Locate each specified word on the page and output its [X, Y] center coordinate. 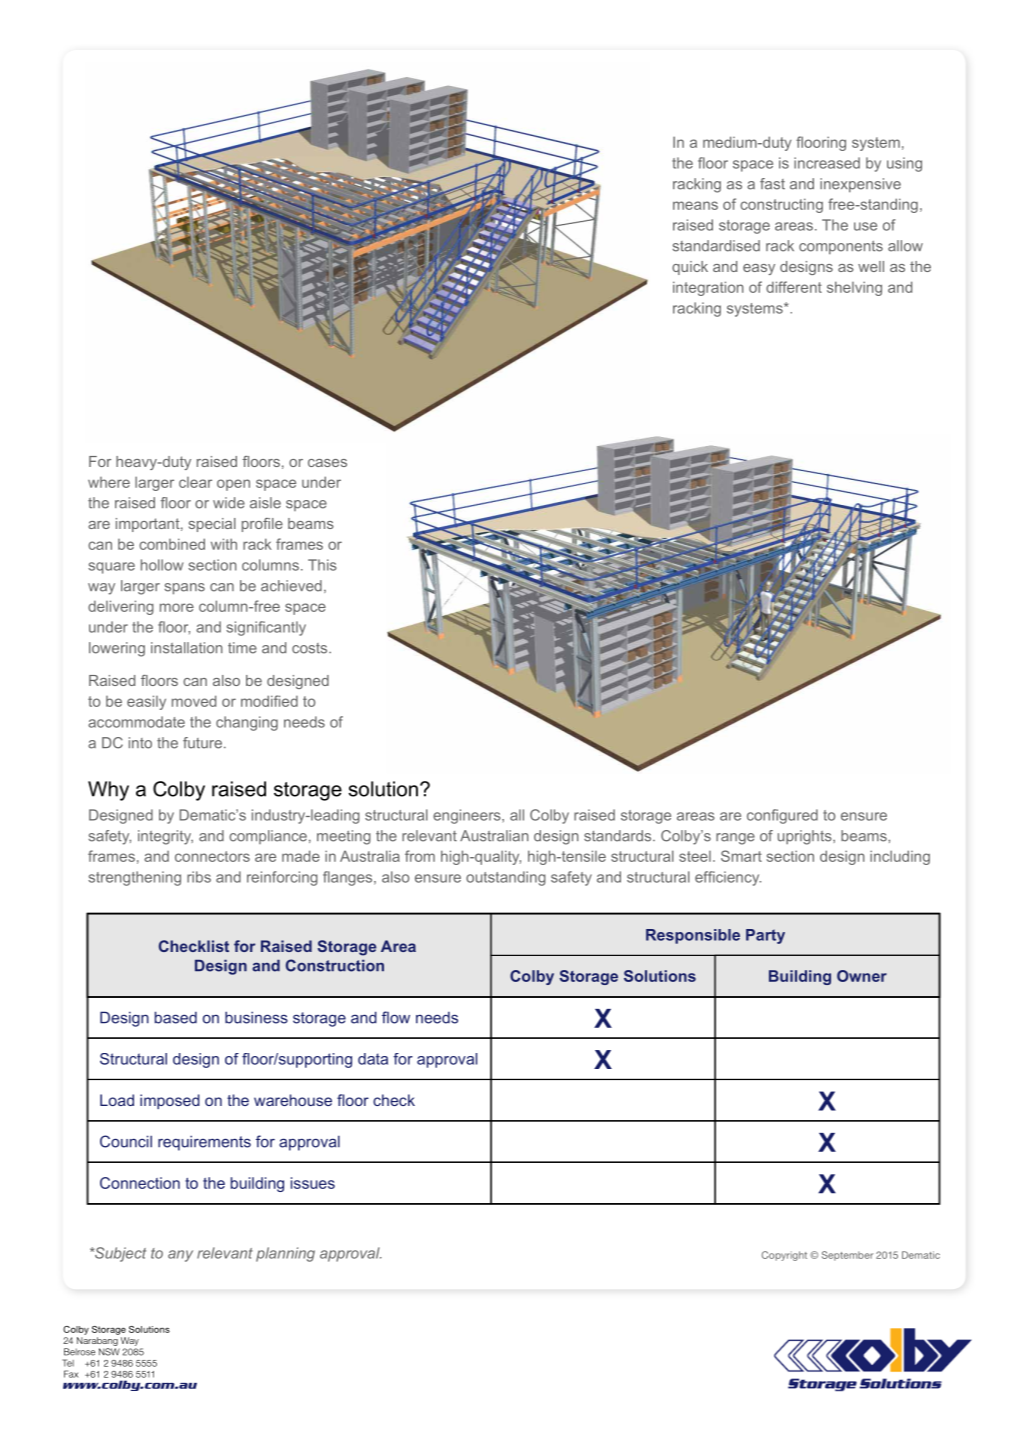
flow [396, 1017]
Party [765, 936]
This [322, 565]
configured [782, 816]
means [695, 205]
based [176, 1017]
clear [195, 482]
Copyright [784, 1256]
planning [285, 1254]
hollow [162, 565]
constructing [781, 205]
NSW [109, 1352]
